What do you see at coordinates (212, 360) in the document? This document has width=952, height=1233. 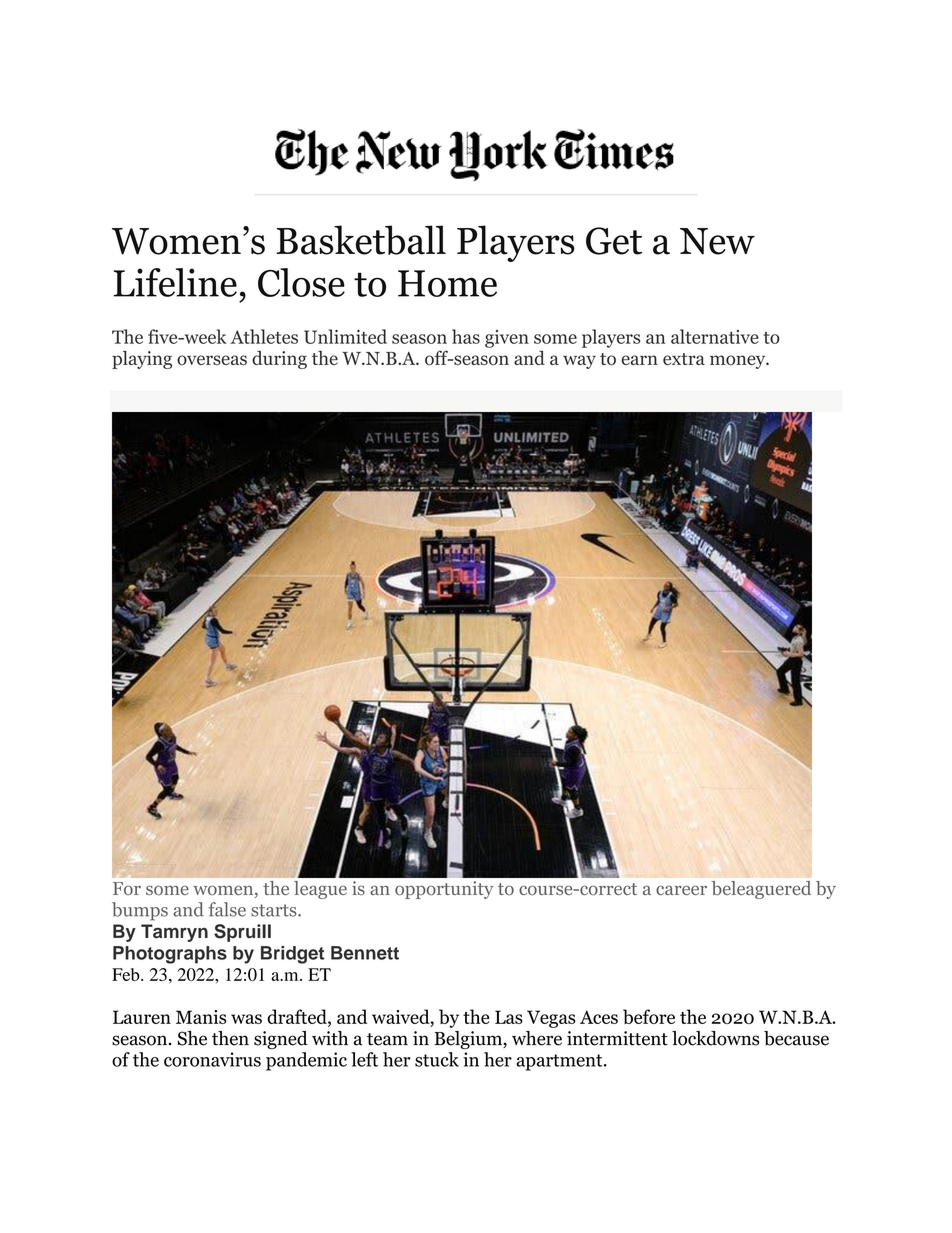 I see `overseas` at bounding box center [212, 360].
